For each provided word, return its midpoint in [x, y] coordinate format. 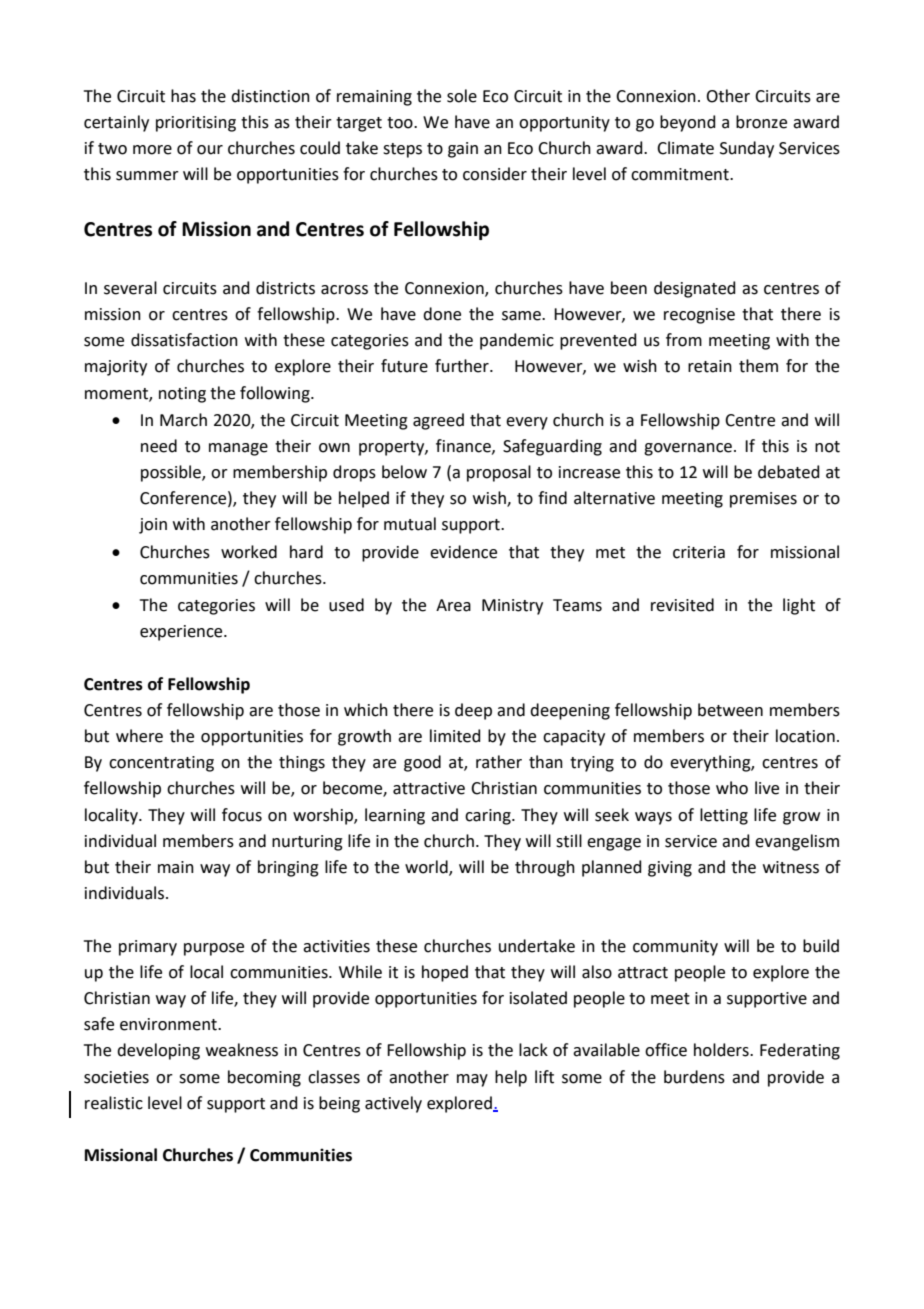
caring [489, 817]
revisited [682, 605]
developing [158, 1051]
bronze [761, 122]
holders [722, 1050]
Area [453, 605]
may [472, 1080]
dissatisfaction [184, 340]
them [758, 366]
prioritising [196, 124]
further [463, 366]
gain [463, 150]
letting [724, 816]
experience [182, 633]
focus [242, 815]
